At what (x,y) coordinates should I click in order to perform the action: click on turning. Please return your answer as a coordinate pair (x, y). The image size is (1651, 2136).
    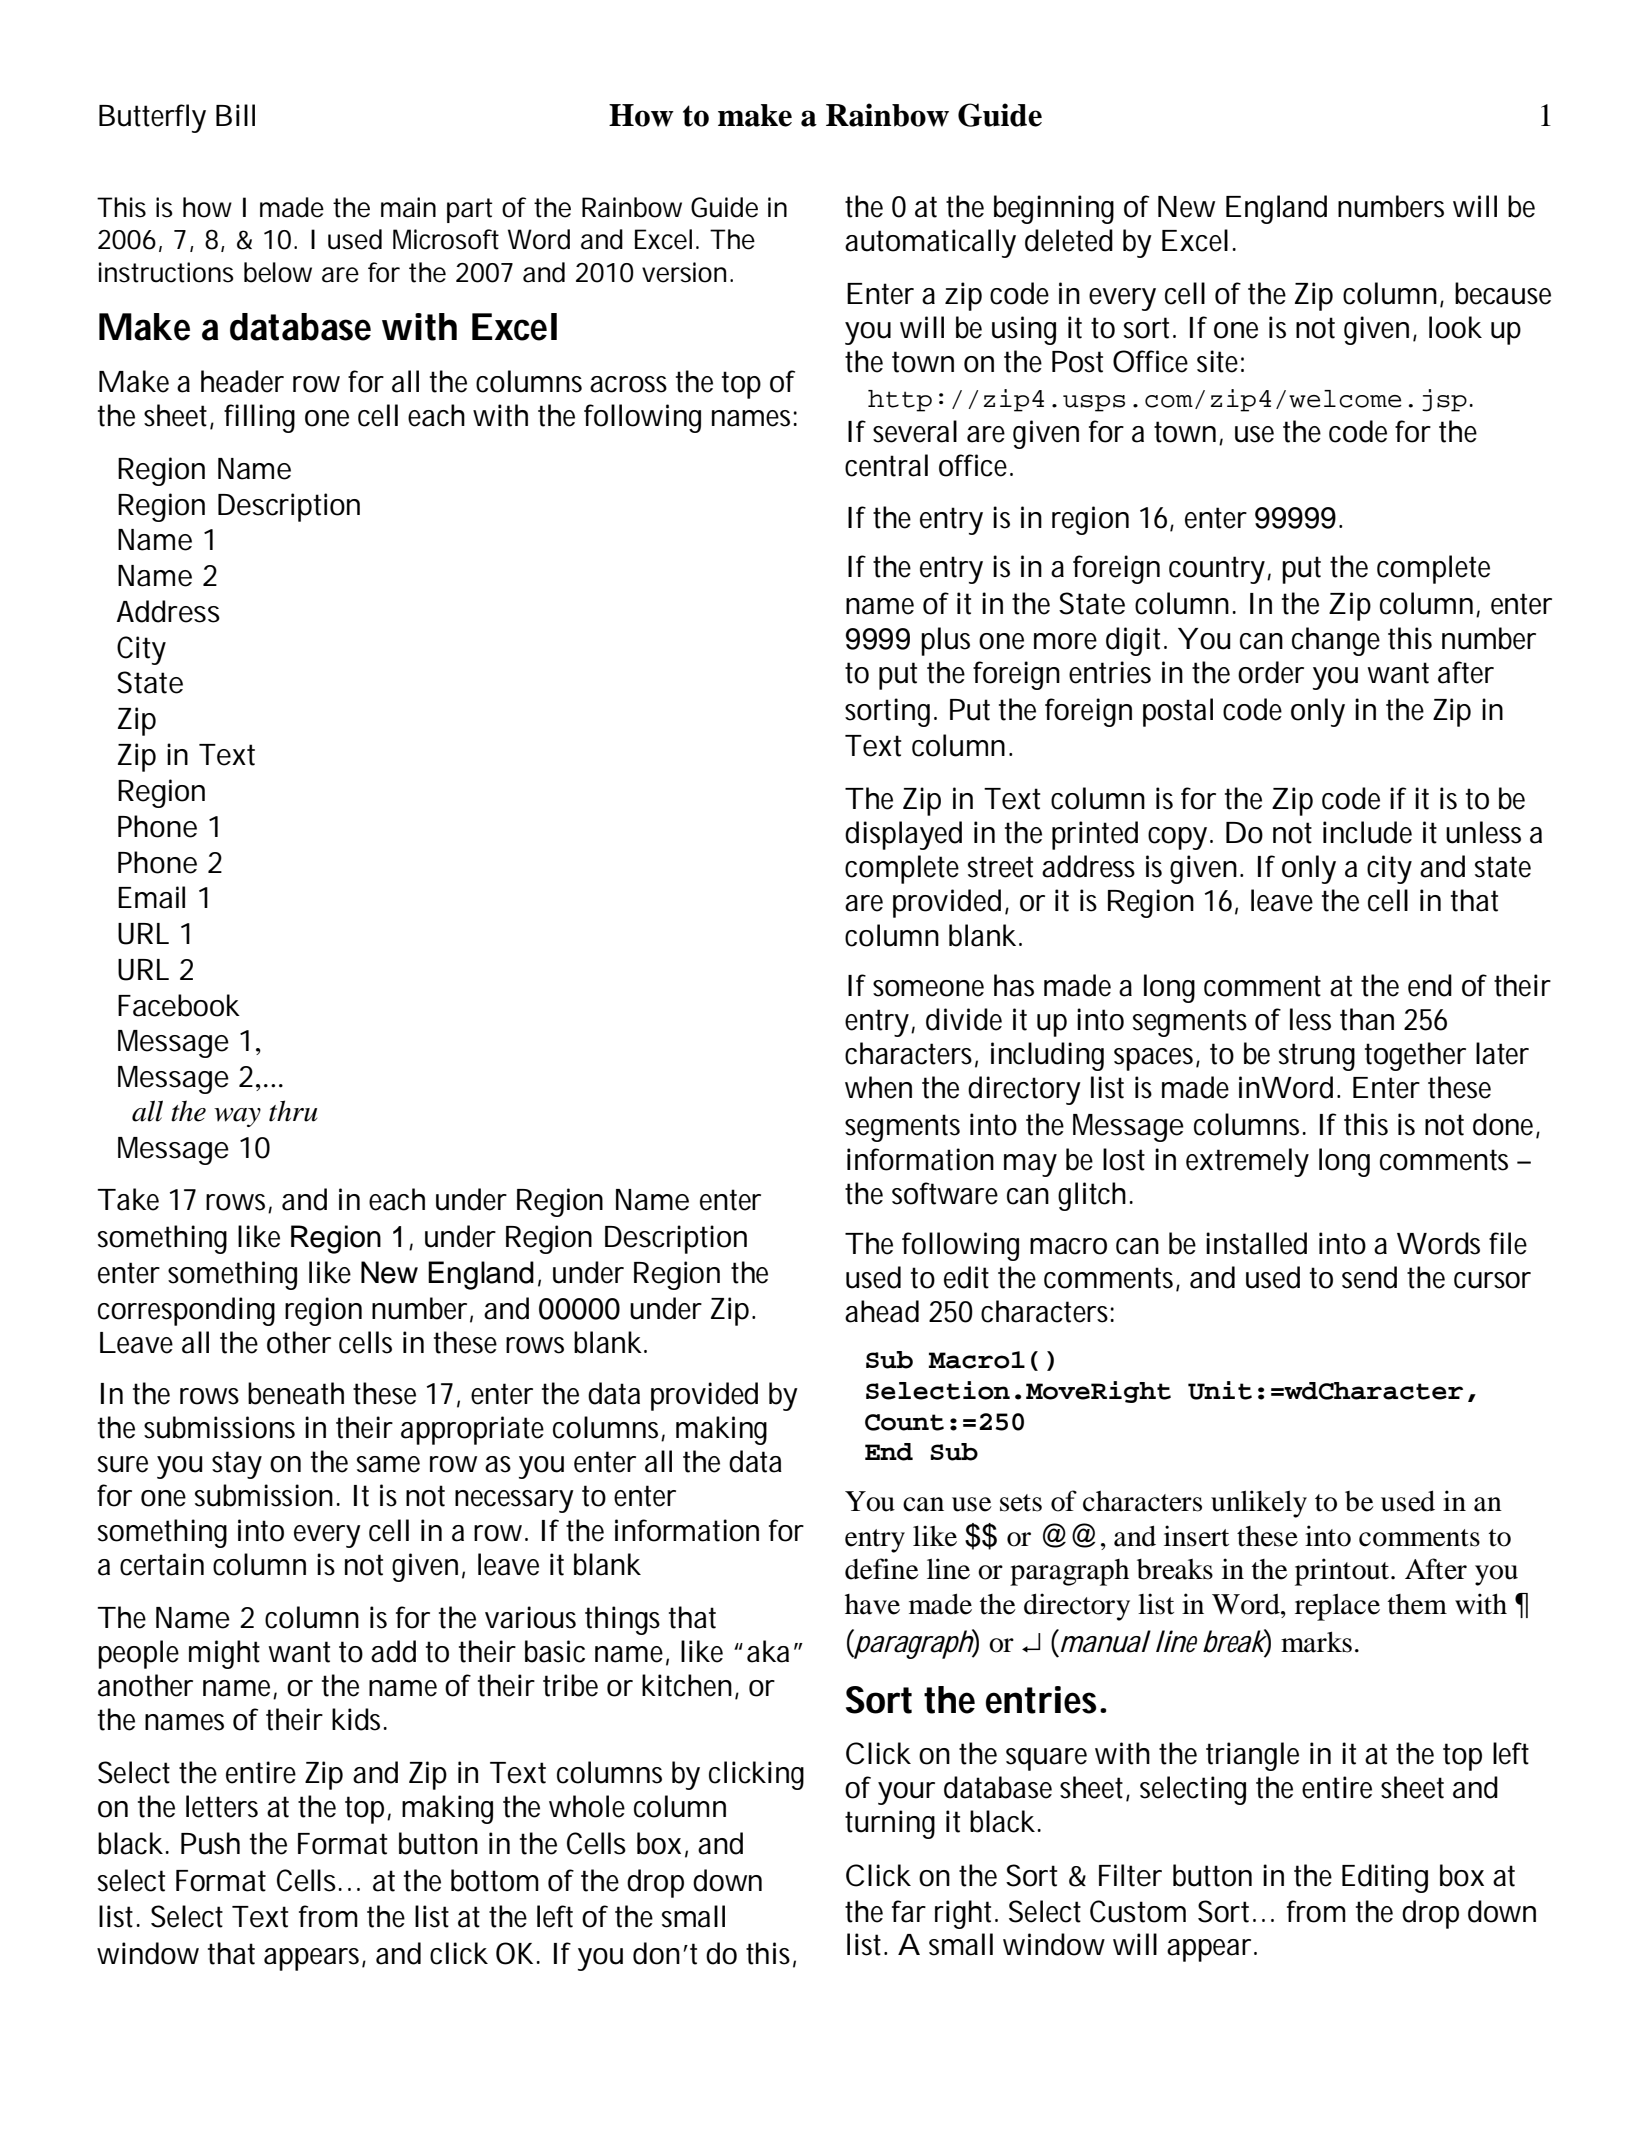
    Looking at the image, I should click on (890, 1824).
